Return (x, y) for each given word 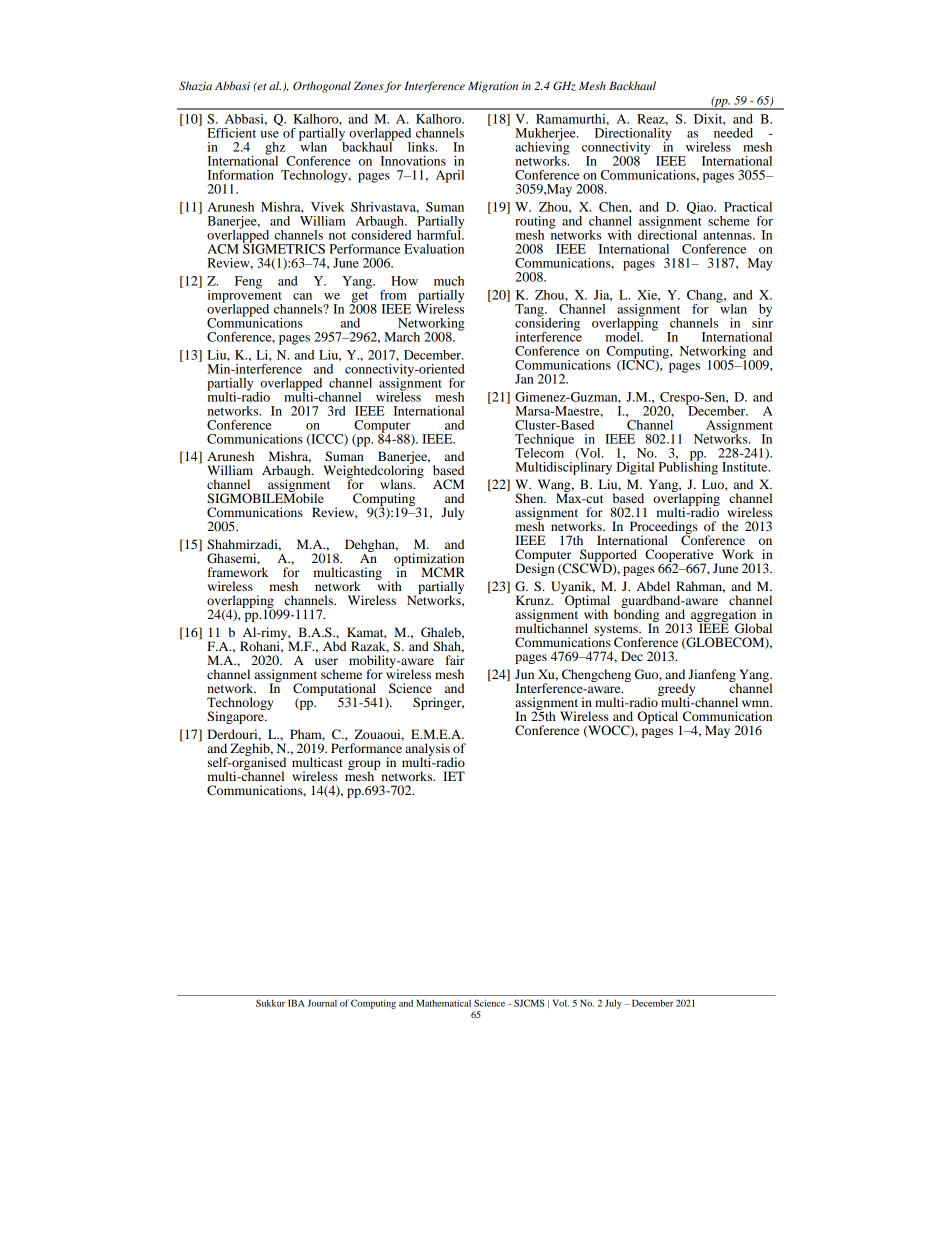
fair (455, 660)
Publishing (688, 467)
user (326, 661)
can (302, 296)
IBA (296, 1003)
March (402, 337)
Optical (659, 719)
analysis (428, 751)
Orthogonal (322, 87)
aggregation (723, 617)
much (449, 281)
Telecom (539, 451)
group (364, 766)
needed (733, 133)
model (623, 335)
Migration (493, 87)
